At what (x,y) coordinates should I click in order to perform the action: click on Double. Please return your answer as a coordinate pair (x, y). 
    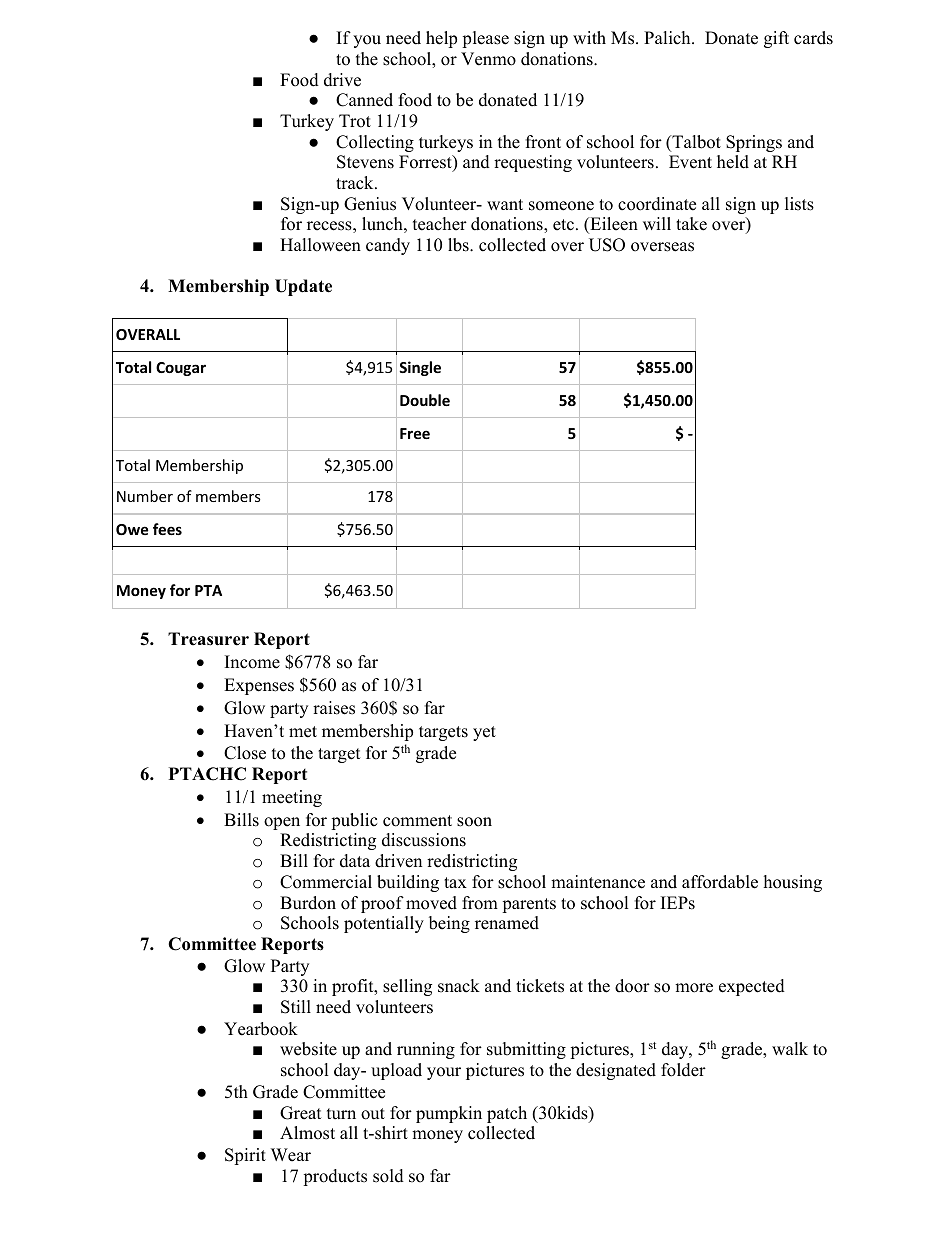
    Looking at the image, I should click on (425, 400).
